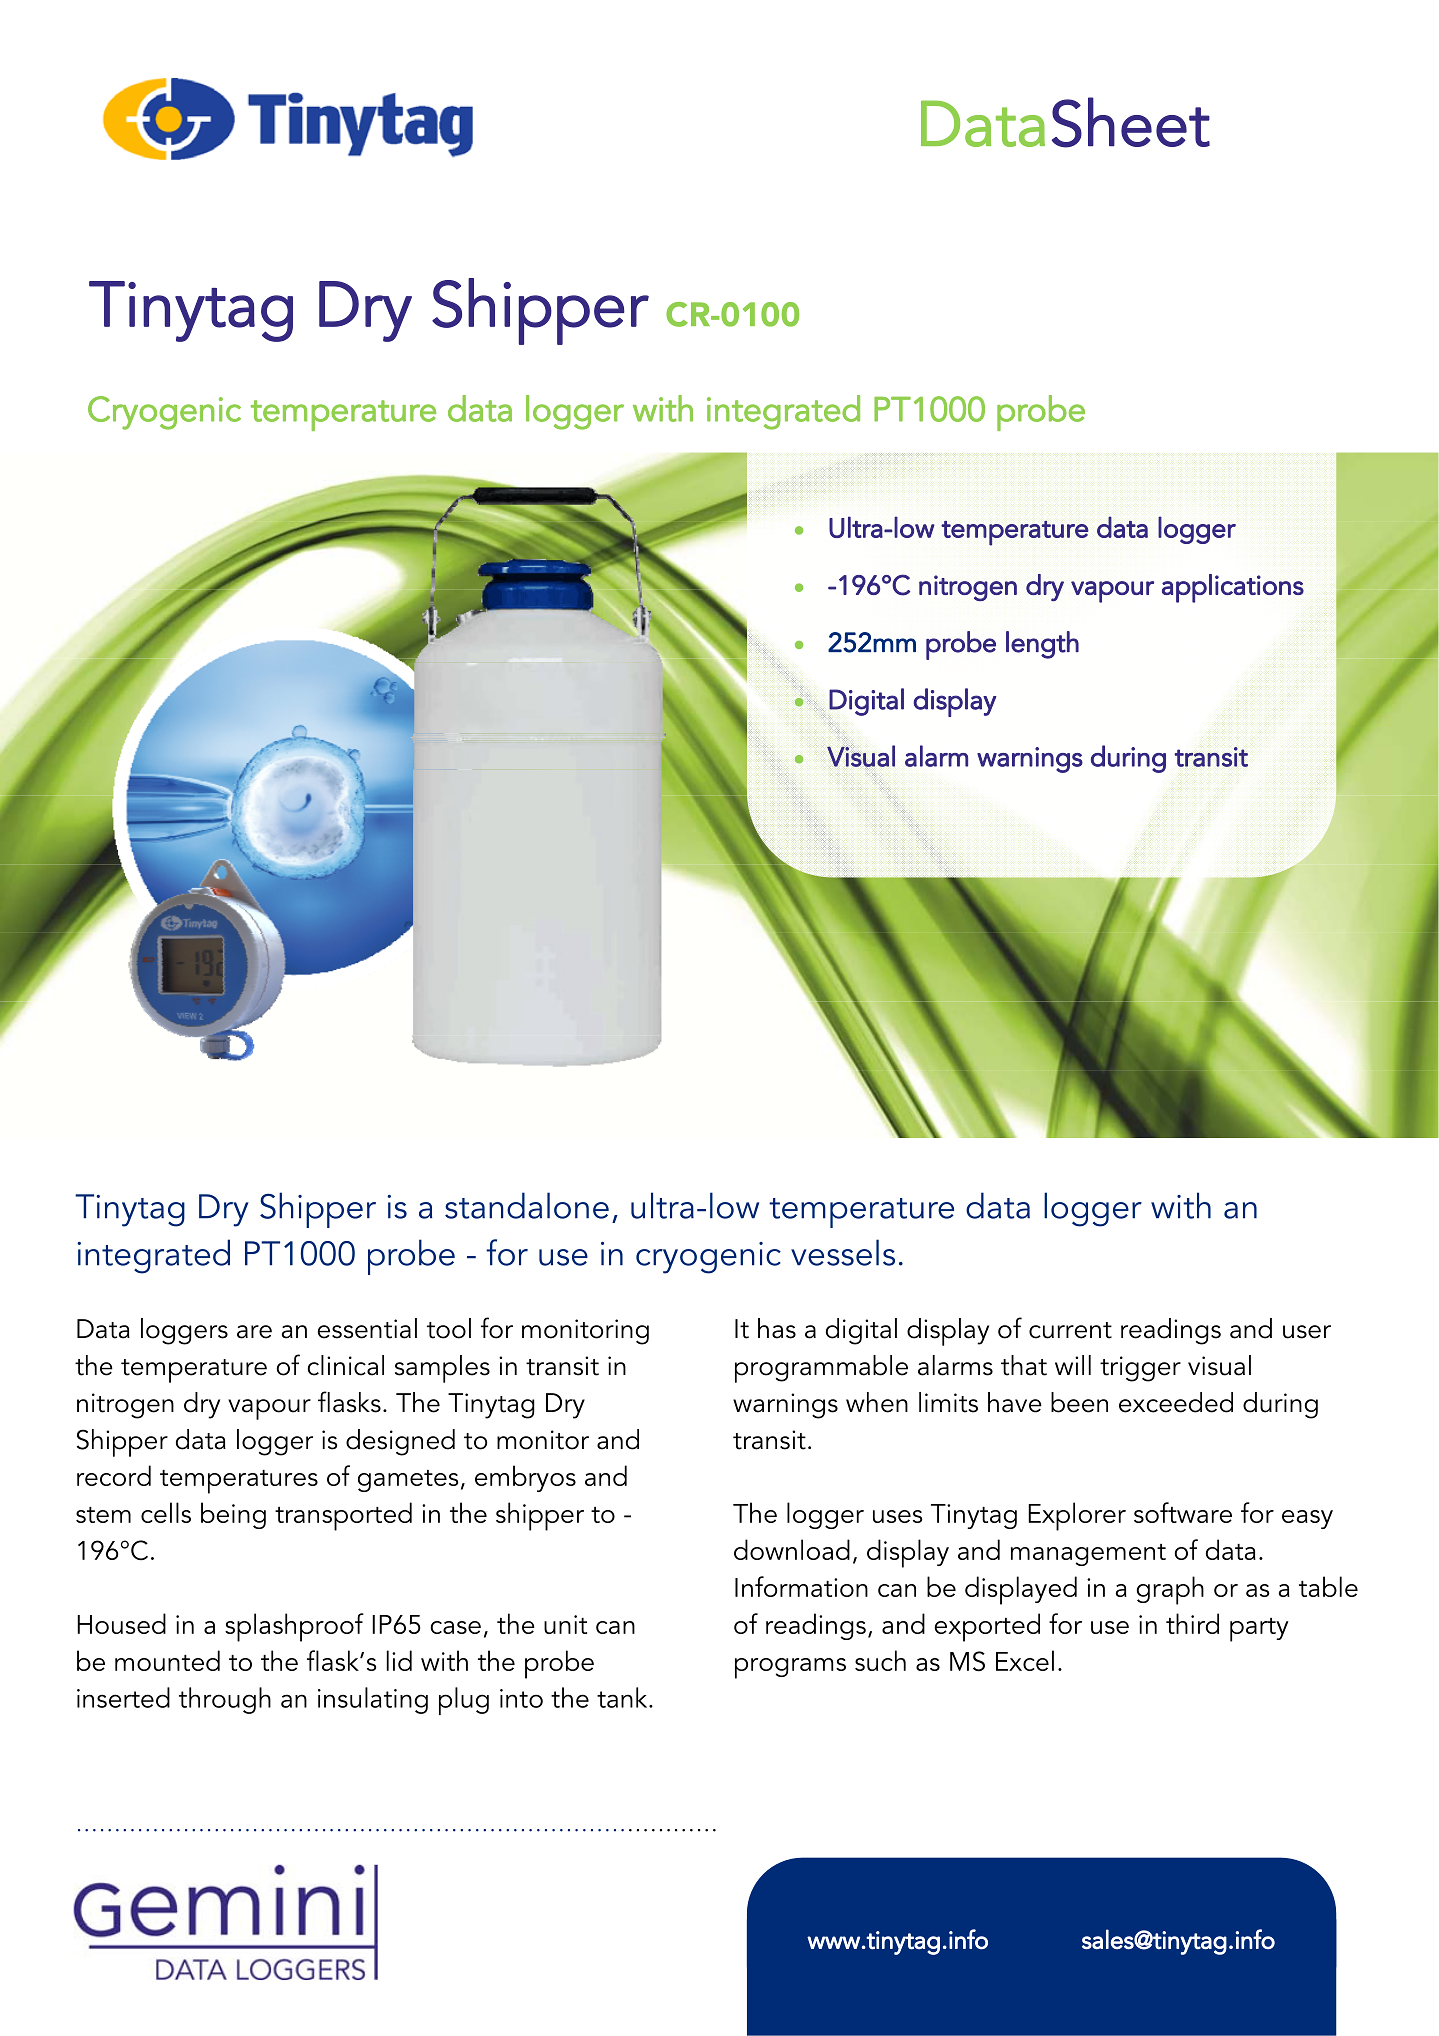 Image resolution: width=1439 pixels, height=2036 pixels. Describe the element at coordinates (1233, 588) in the image. I see `applications` at that location.
